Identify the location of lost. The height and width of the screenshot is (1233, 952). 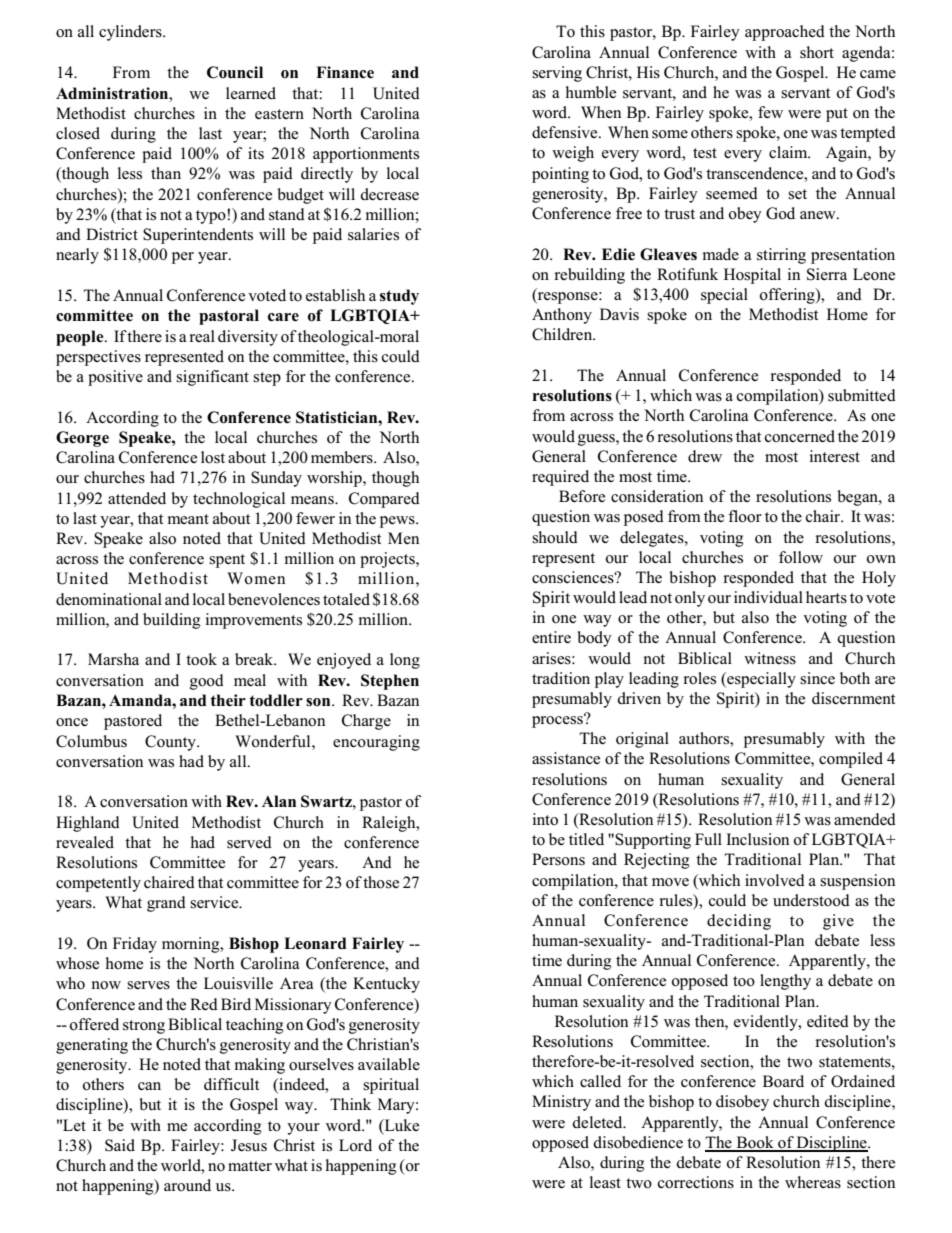
(213, 457).
